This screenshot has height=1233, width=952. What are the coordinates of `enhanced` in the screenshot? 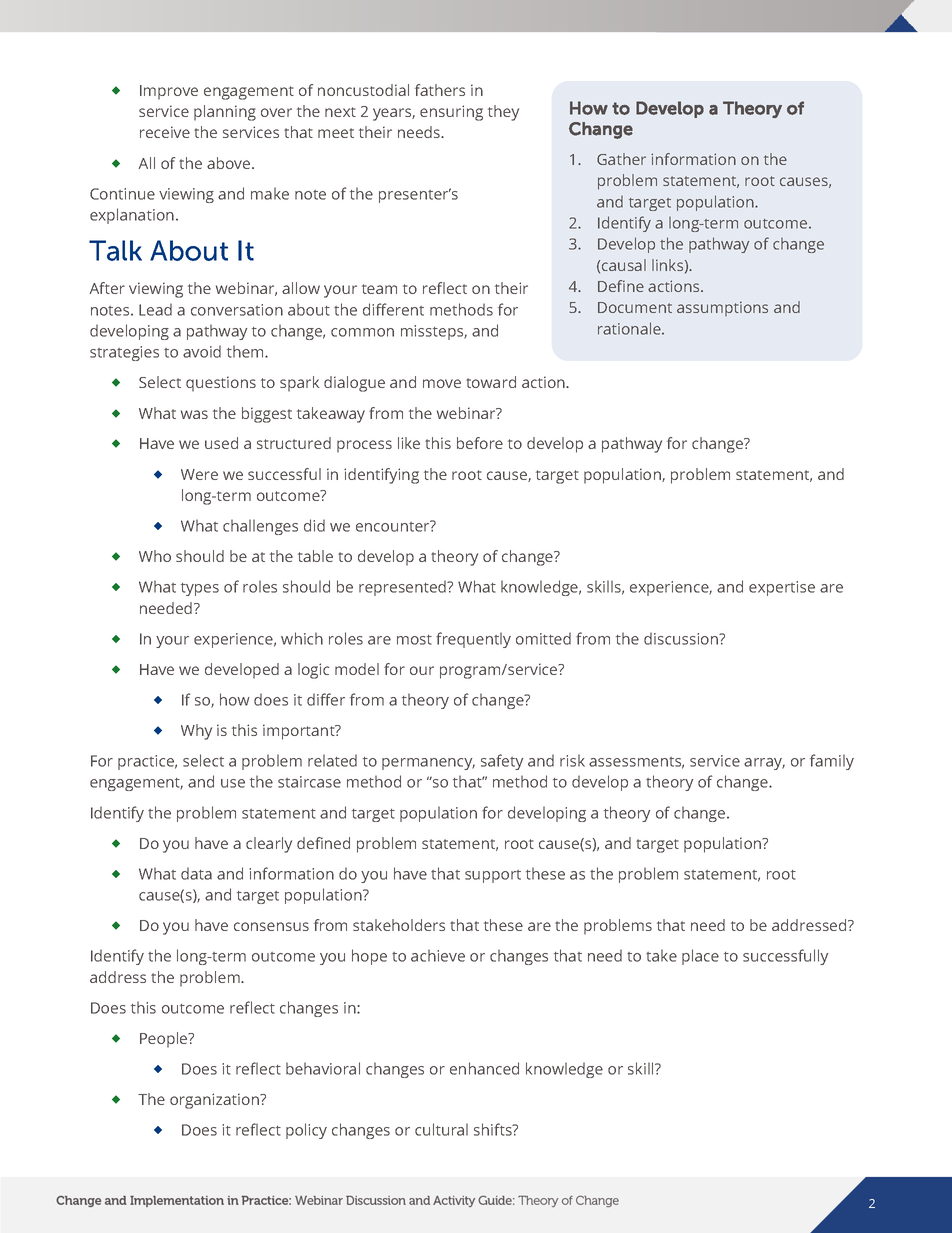 It's located at (484, 1068).
